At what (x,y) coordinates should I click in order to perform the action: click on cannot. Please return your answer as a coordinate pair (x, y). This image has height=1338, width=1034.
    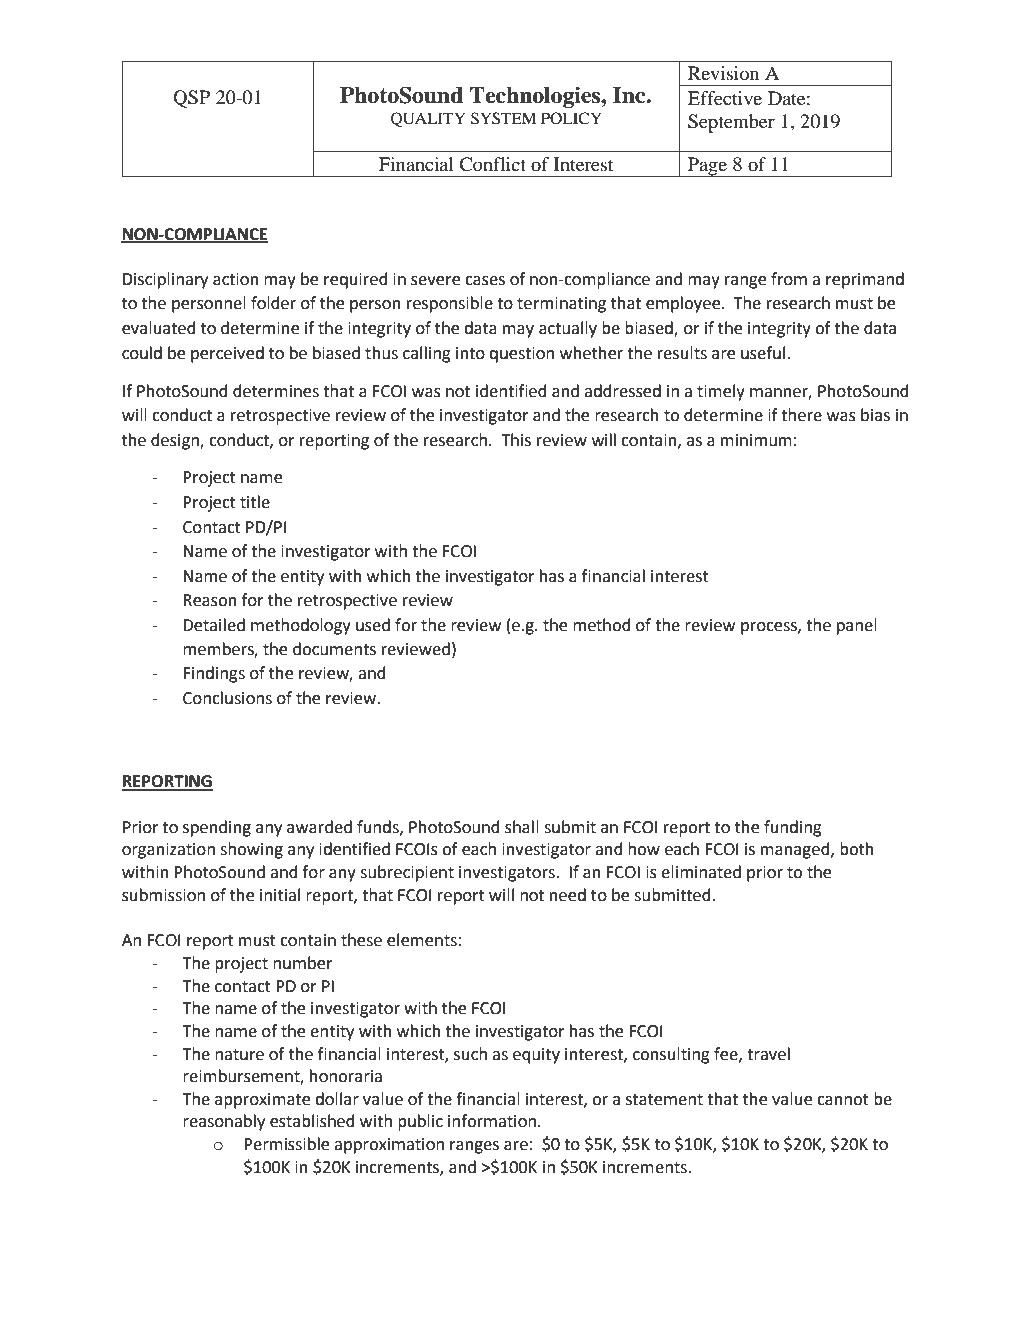
    Looking at the image, I should click on (843, 1100).
